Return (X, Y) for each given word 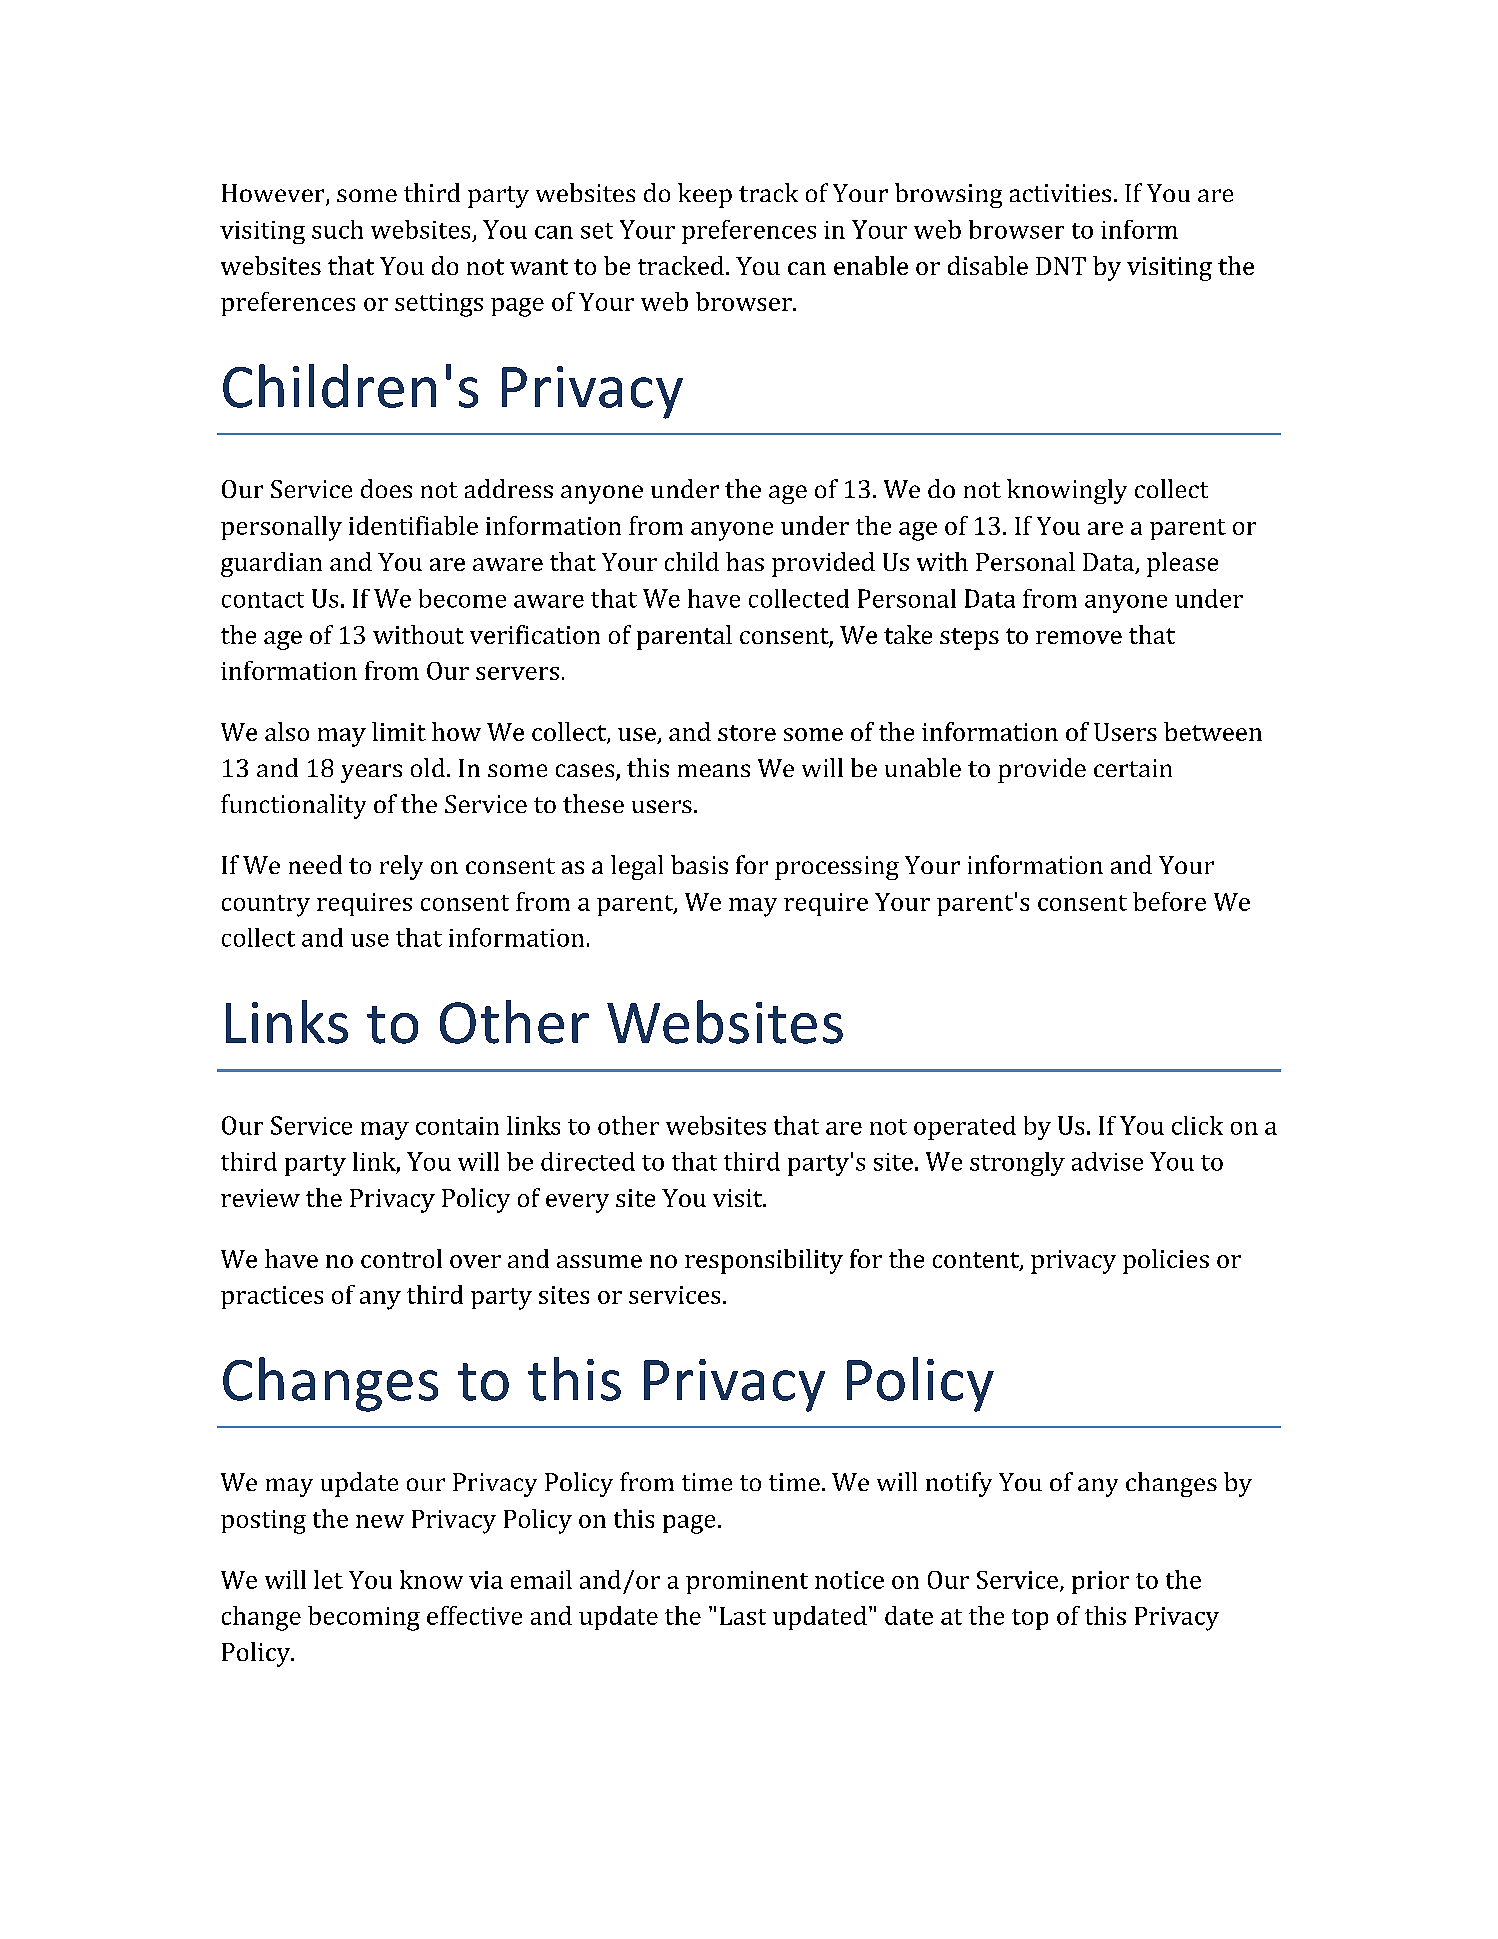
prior (1100, 1582)
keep (705, 195)
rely (401, 867)
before (1169, 901)
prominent (747, 1582)
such (337, 229)
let (328, 1579)
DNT (1061, 266)
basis (699, 864)
